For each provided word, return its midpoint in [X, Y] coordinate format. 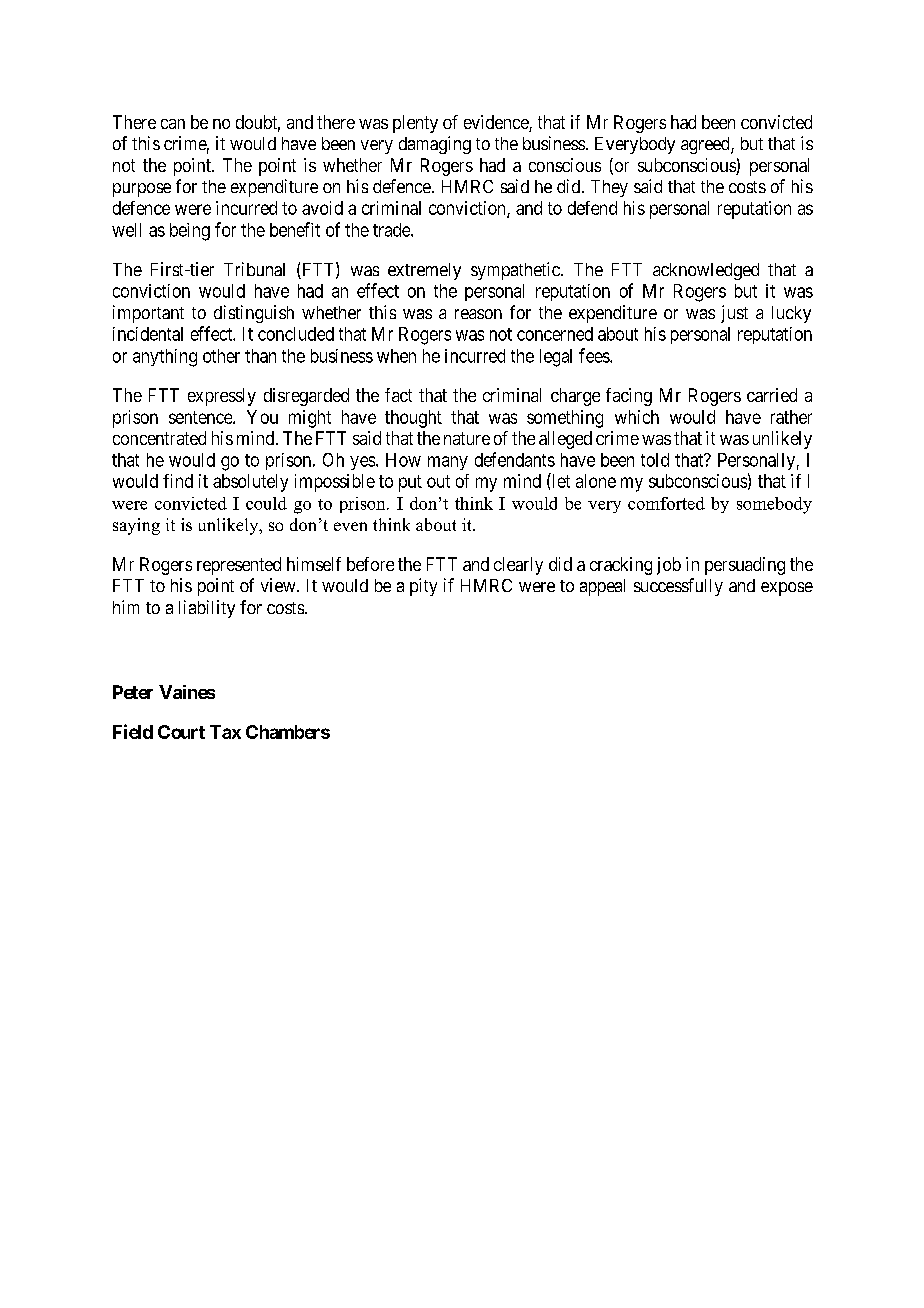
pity [423, 587]
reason [478, 314]
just [734, 314]
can [173, 124]
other [221, 356]
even [350, 526]
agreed [706, 145]
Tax [225, 732]
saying [136, 526]
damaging [435, 145]
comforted [666, 503]
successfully [678, 587]
